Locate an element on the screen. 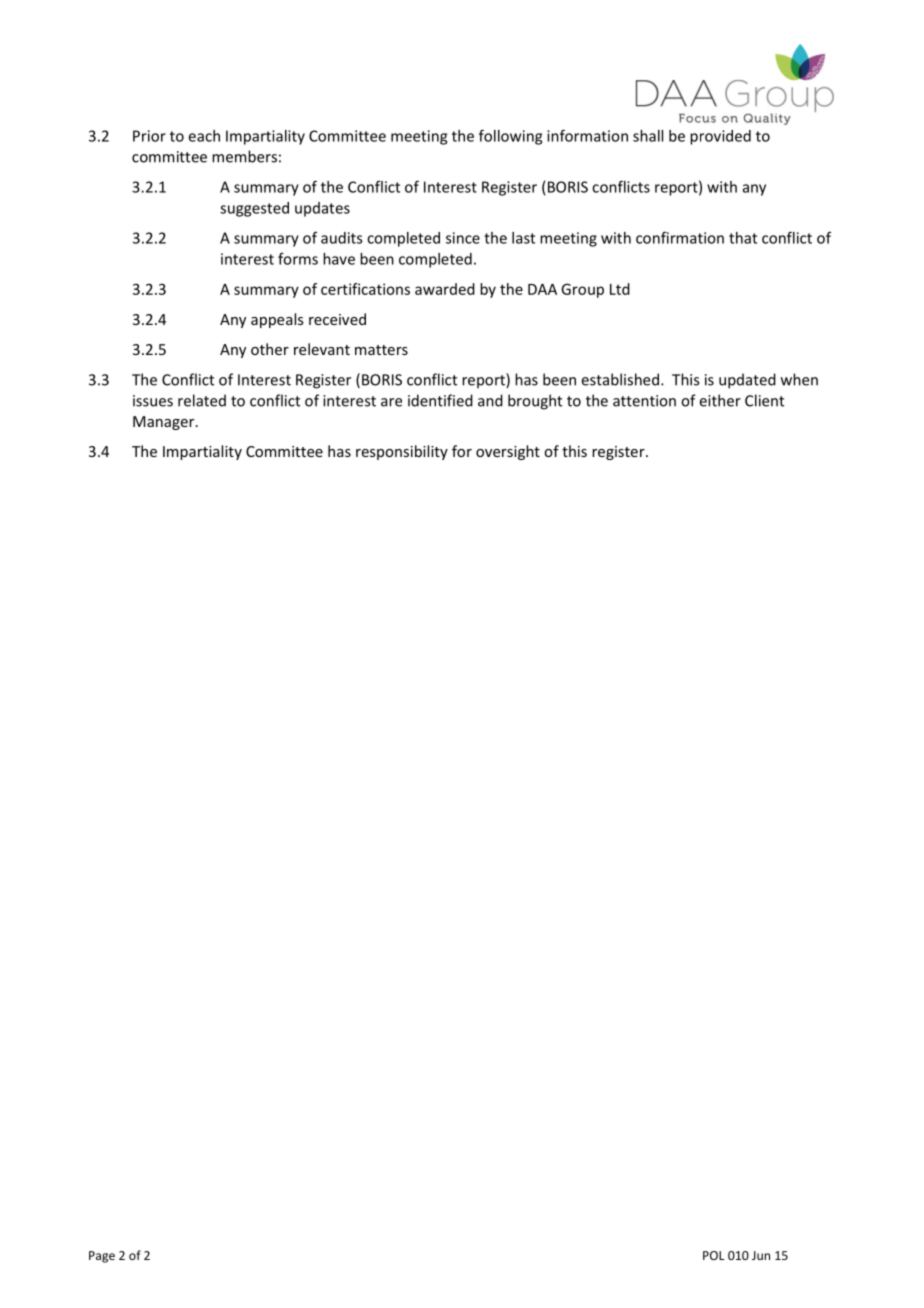  Page is located at coordinates (102, 1257).
